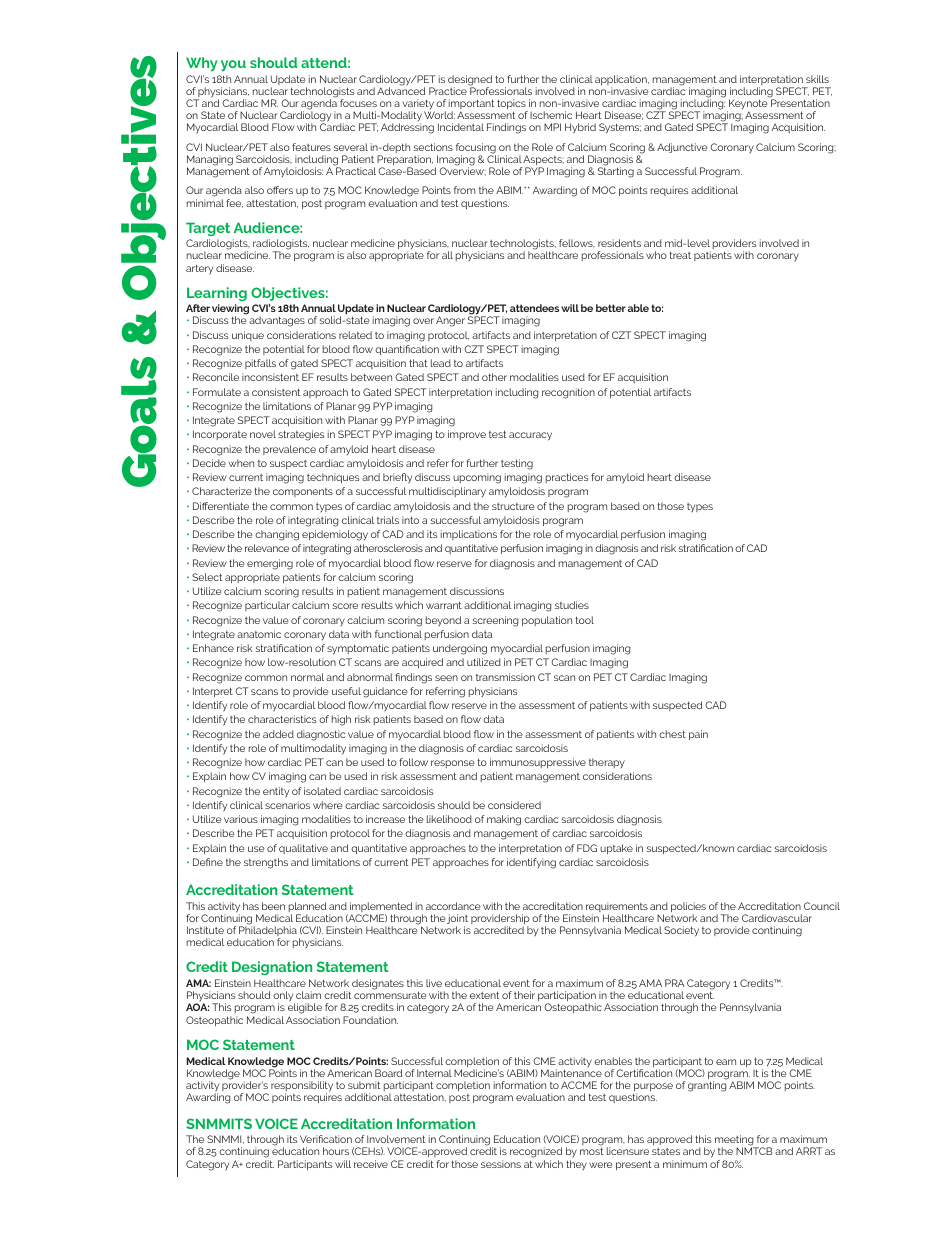 The width and height of the document is (952, 1233). Describe the element at coordinates (530, 436) in the document. I see `accuracy` at that location.
